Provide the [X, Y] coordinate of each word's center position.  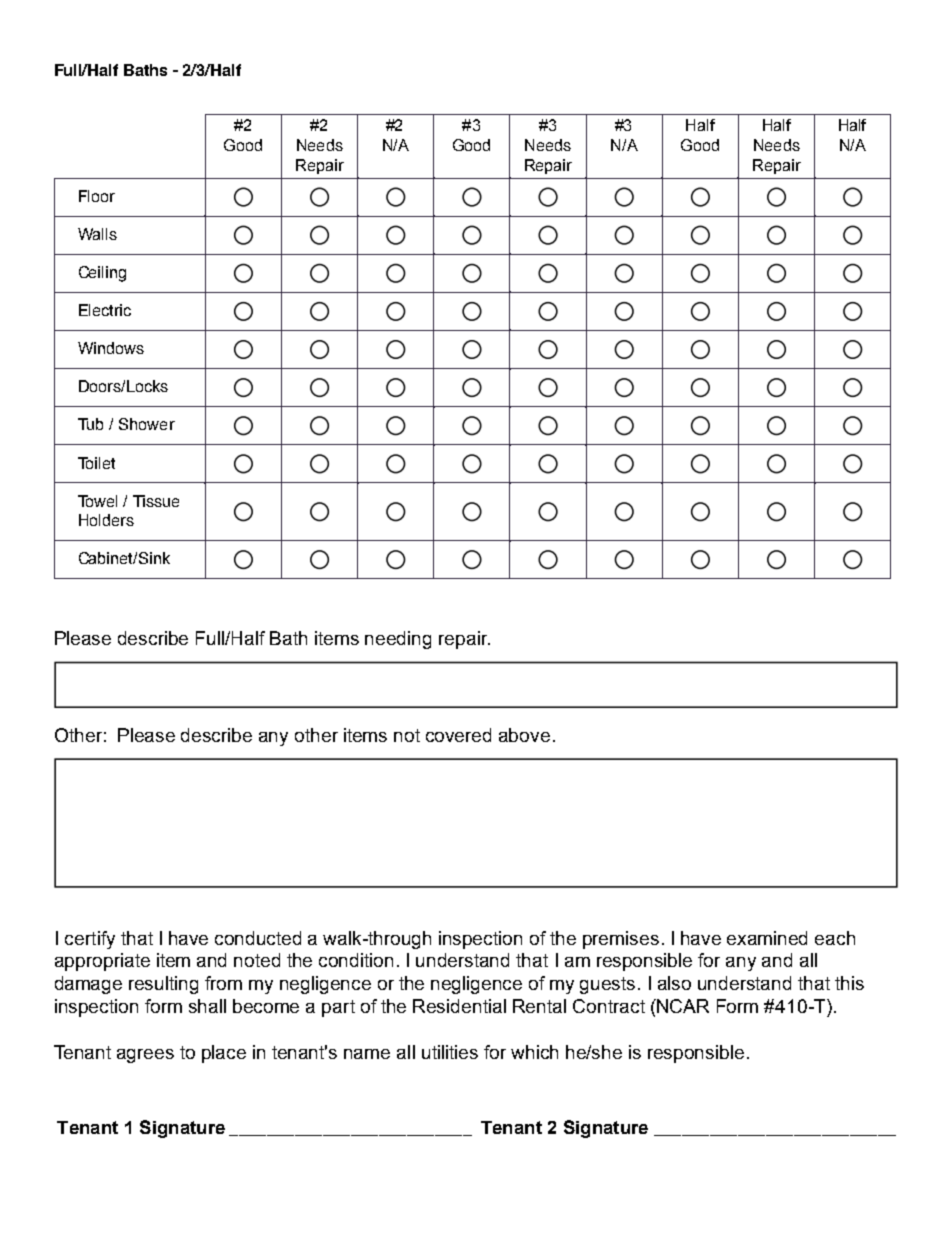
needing [398, 640]
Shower [147, 424]
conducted [258, 938]
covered [458, 735]
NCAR [682, 1006]
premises [621, 940]
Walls [97, 234]
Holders [106, 520]
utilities [450, 1052]
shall [207, 1006]
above [524, 735]
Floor [97, 196]
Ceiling [102, 274]
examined [767, 938]
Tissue [156, 501]
